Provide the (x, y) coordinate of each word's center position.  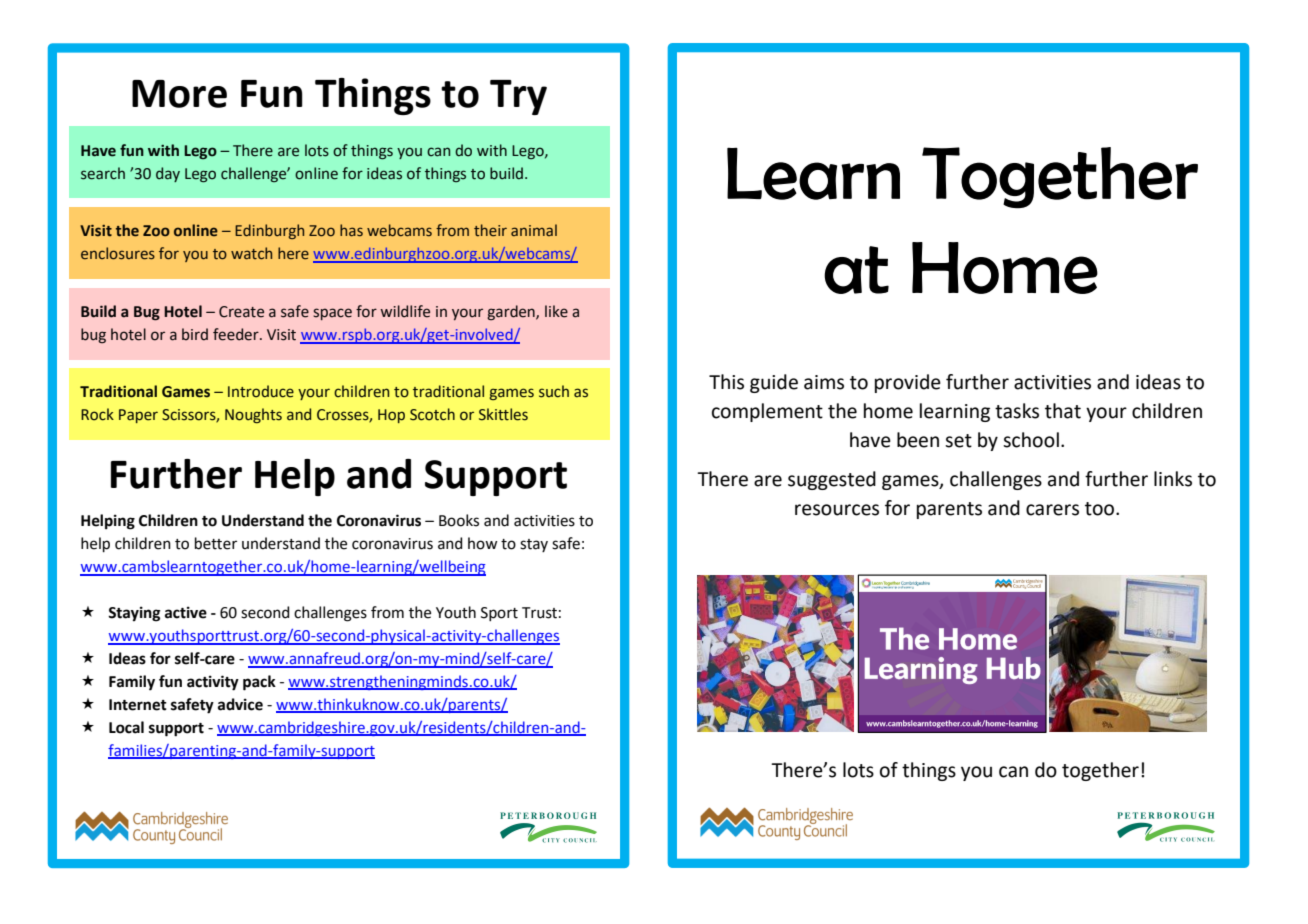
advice (240, 704)
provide (908, 383)
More (179, 94)
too (1101, 509)
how (483, 543)
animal (534, 230)
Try (518, 97)
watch (251, 253)
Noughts (253, 415)
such (554, 391)
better (216, 543)
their (490, 230)
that (1063, 411)
